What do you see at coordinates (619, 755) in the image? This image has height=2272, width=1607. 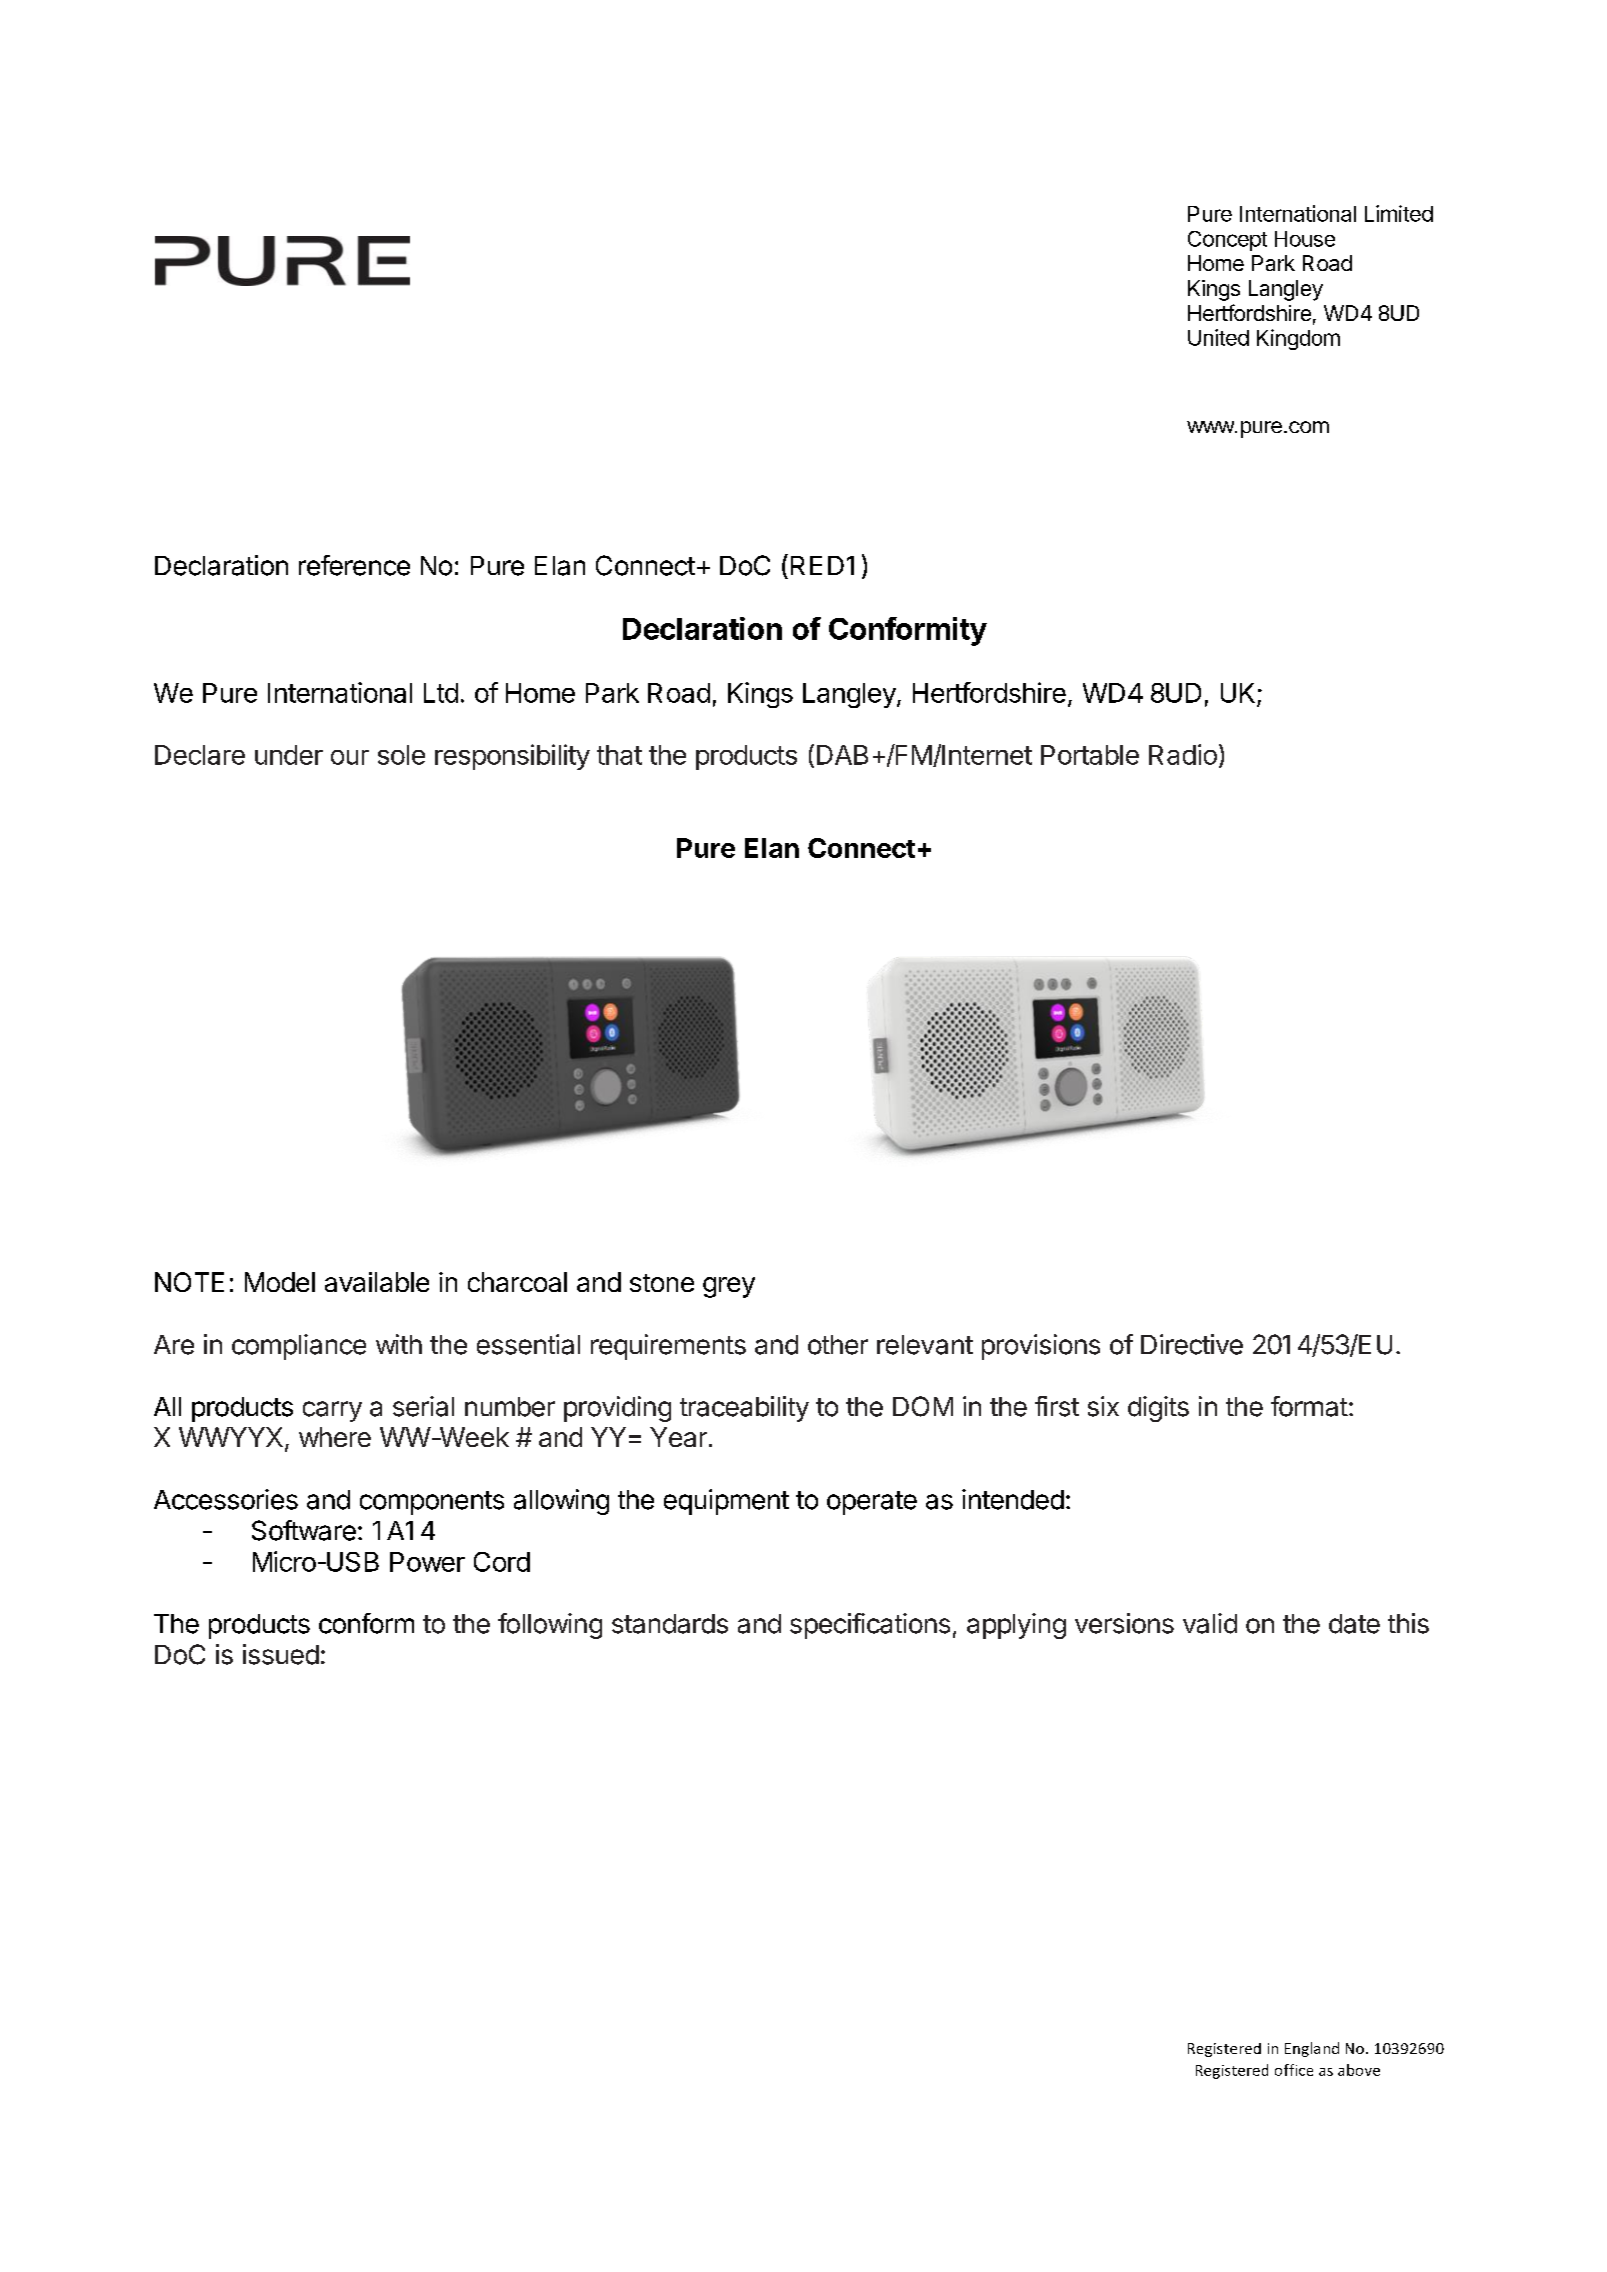 I see `that` at bounding box center [619, 755].
